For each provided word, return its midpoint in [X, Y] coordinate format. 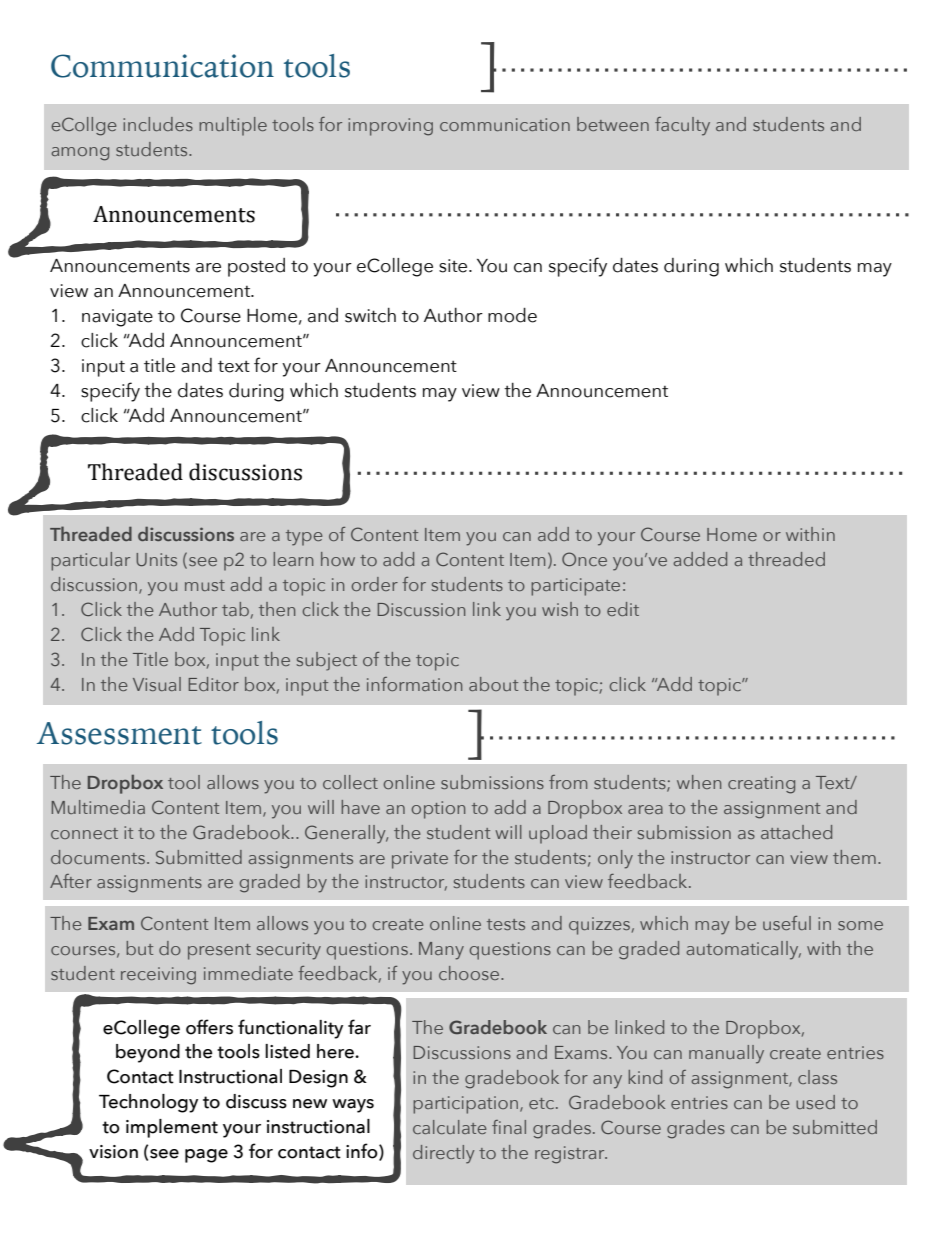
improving [390, 127]
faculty [682, 126]
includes [158, 124]
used [815, 1102]
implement [172, 1128]
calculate [449, 1127]
